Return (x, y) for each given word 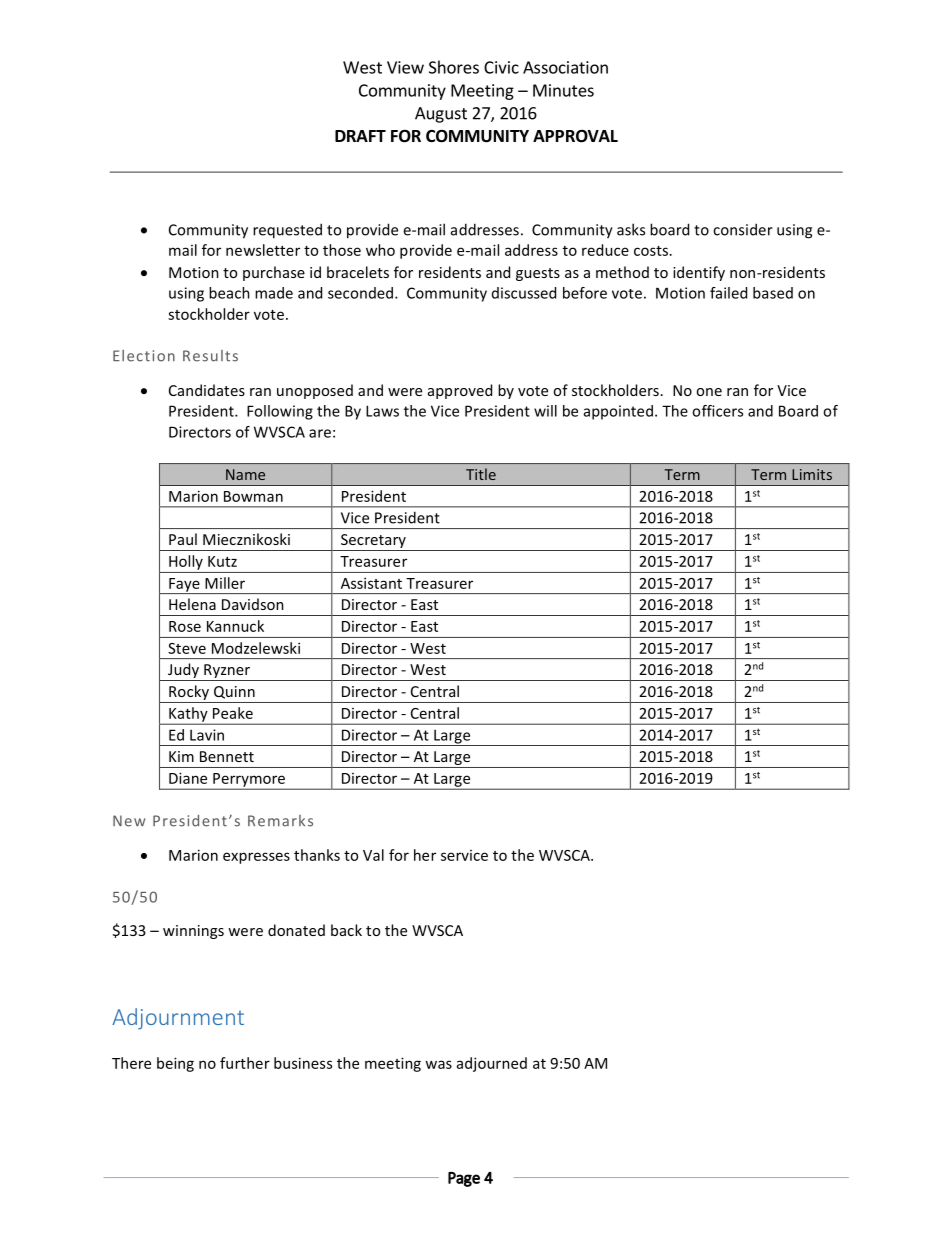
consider (743, 229)
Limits (812, 474)
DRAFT (360, 136)
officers (717, 411)
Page (464, 1179)
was (438, 1064)
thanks (317, 855)
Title (481, 474)
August (441, 115)
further (245, 1063)
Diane (188, 778)
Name (245, 474)
